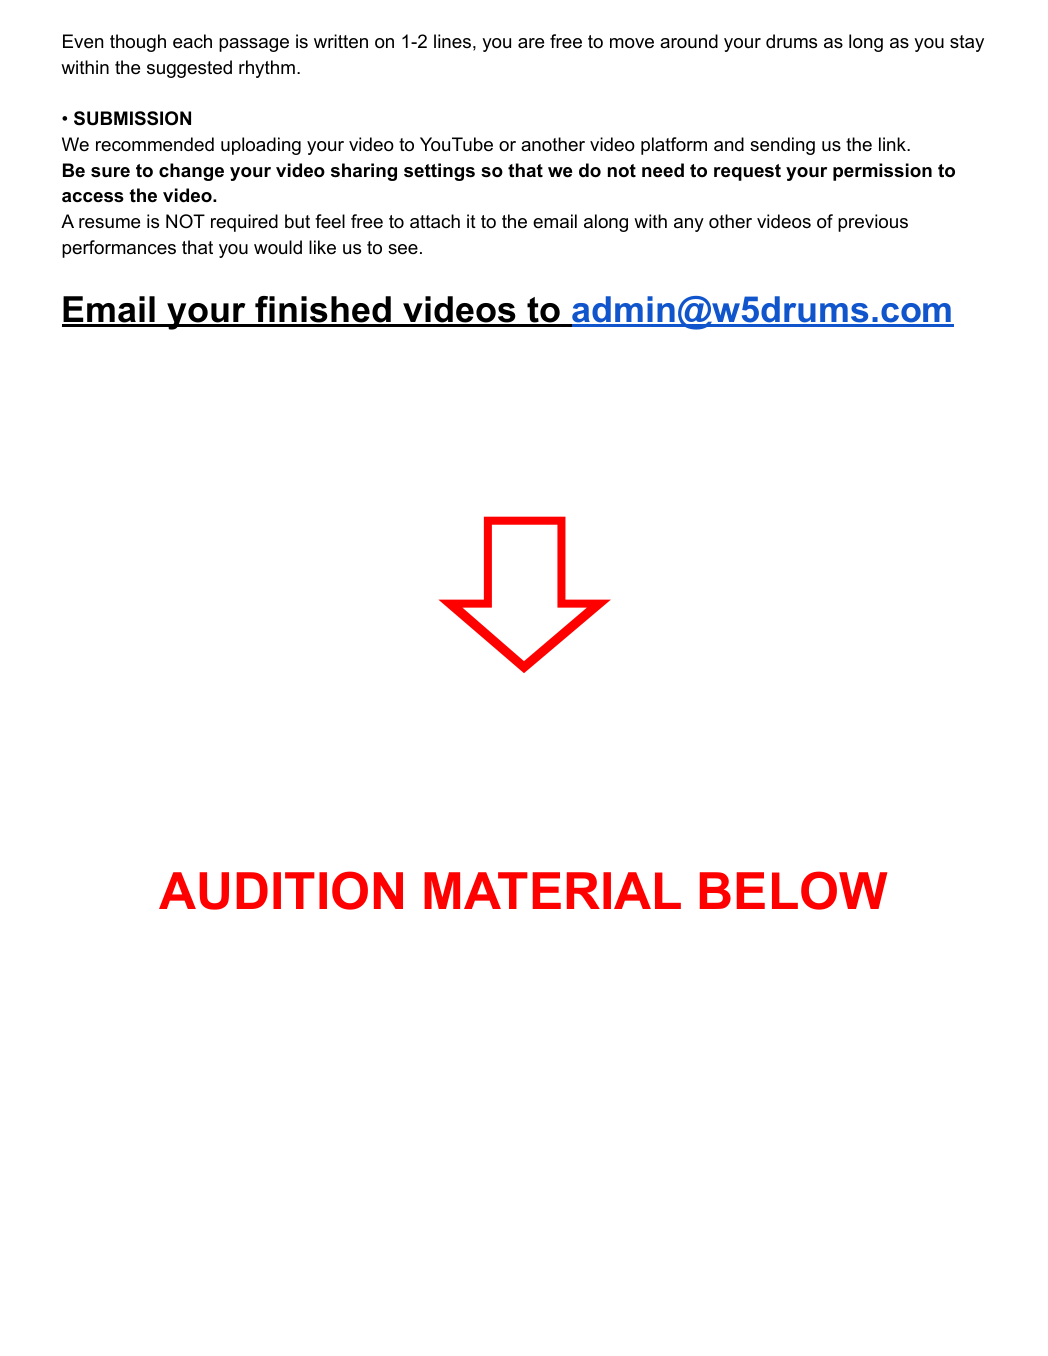  What do you see at coordinates (281, 890) in the document?
I see `AUDITION` at bounding box center [281, 890].
